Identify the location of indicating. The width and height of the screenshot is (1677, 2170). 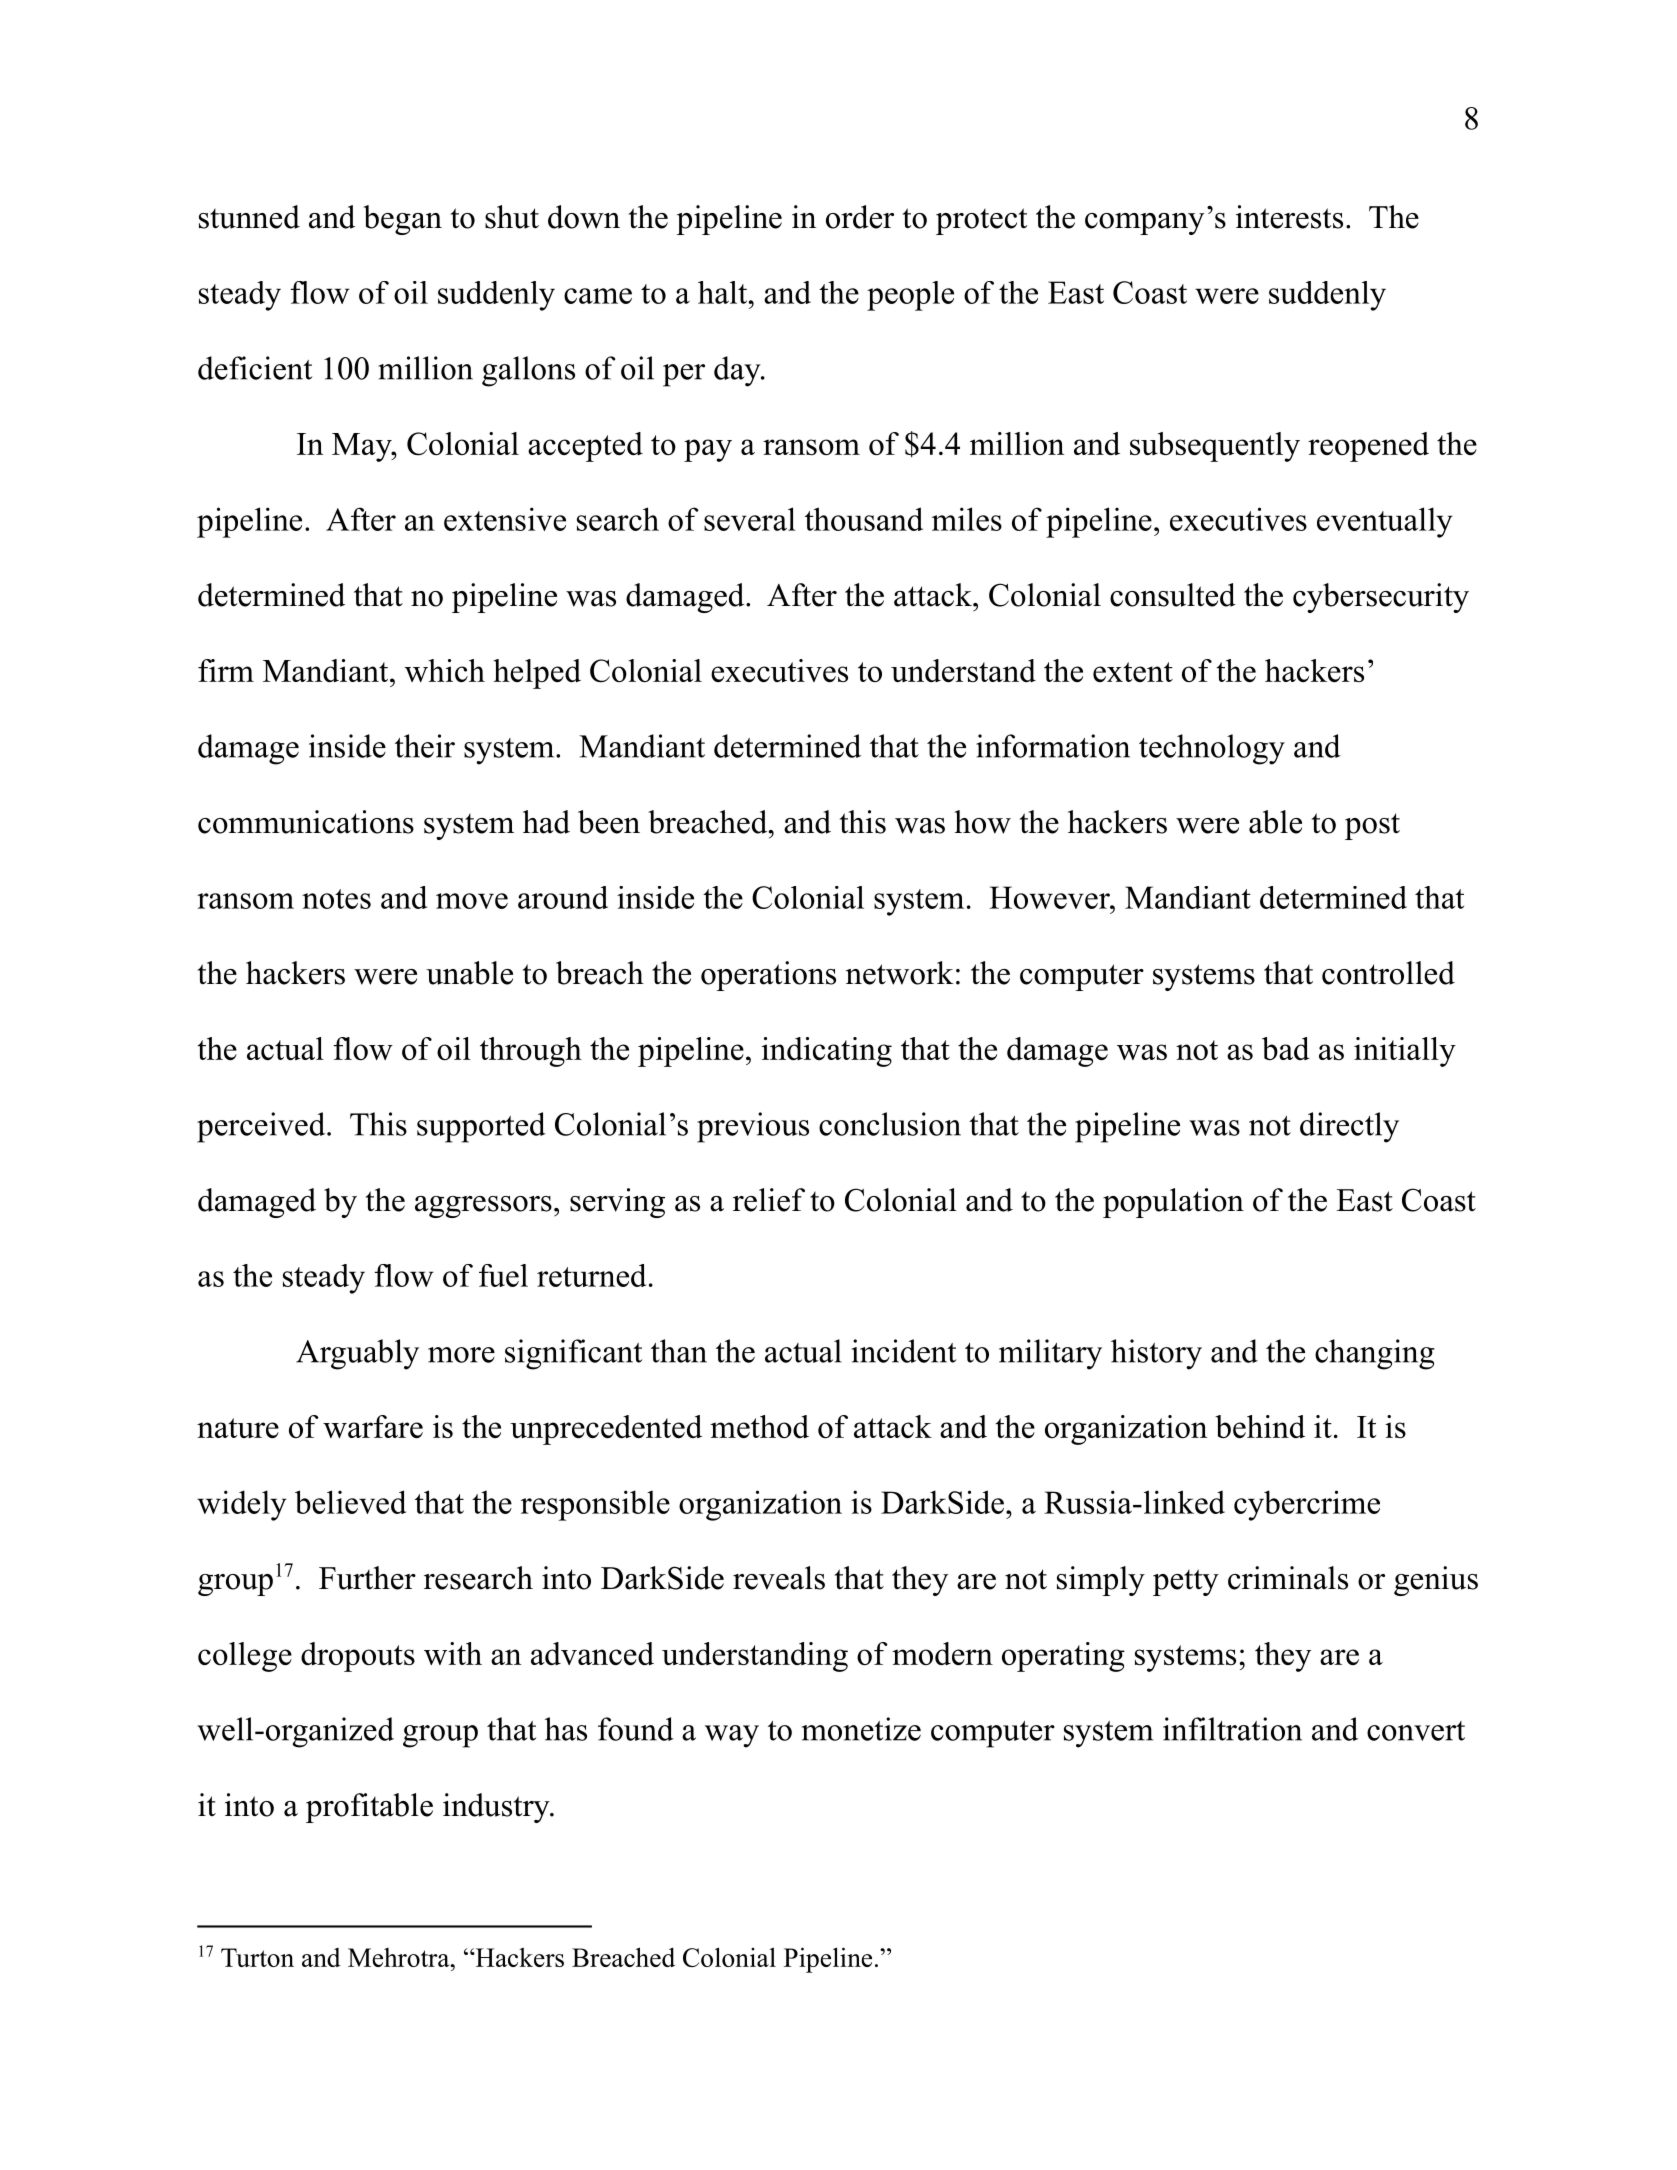
(827, 1052).
